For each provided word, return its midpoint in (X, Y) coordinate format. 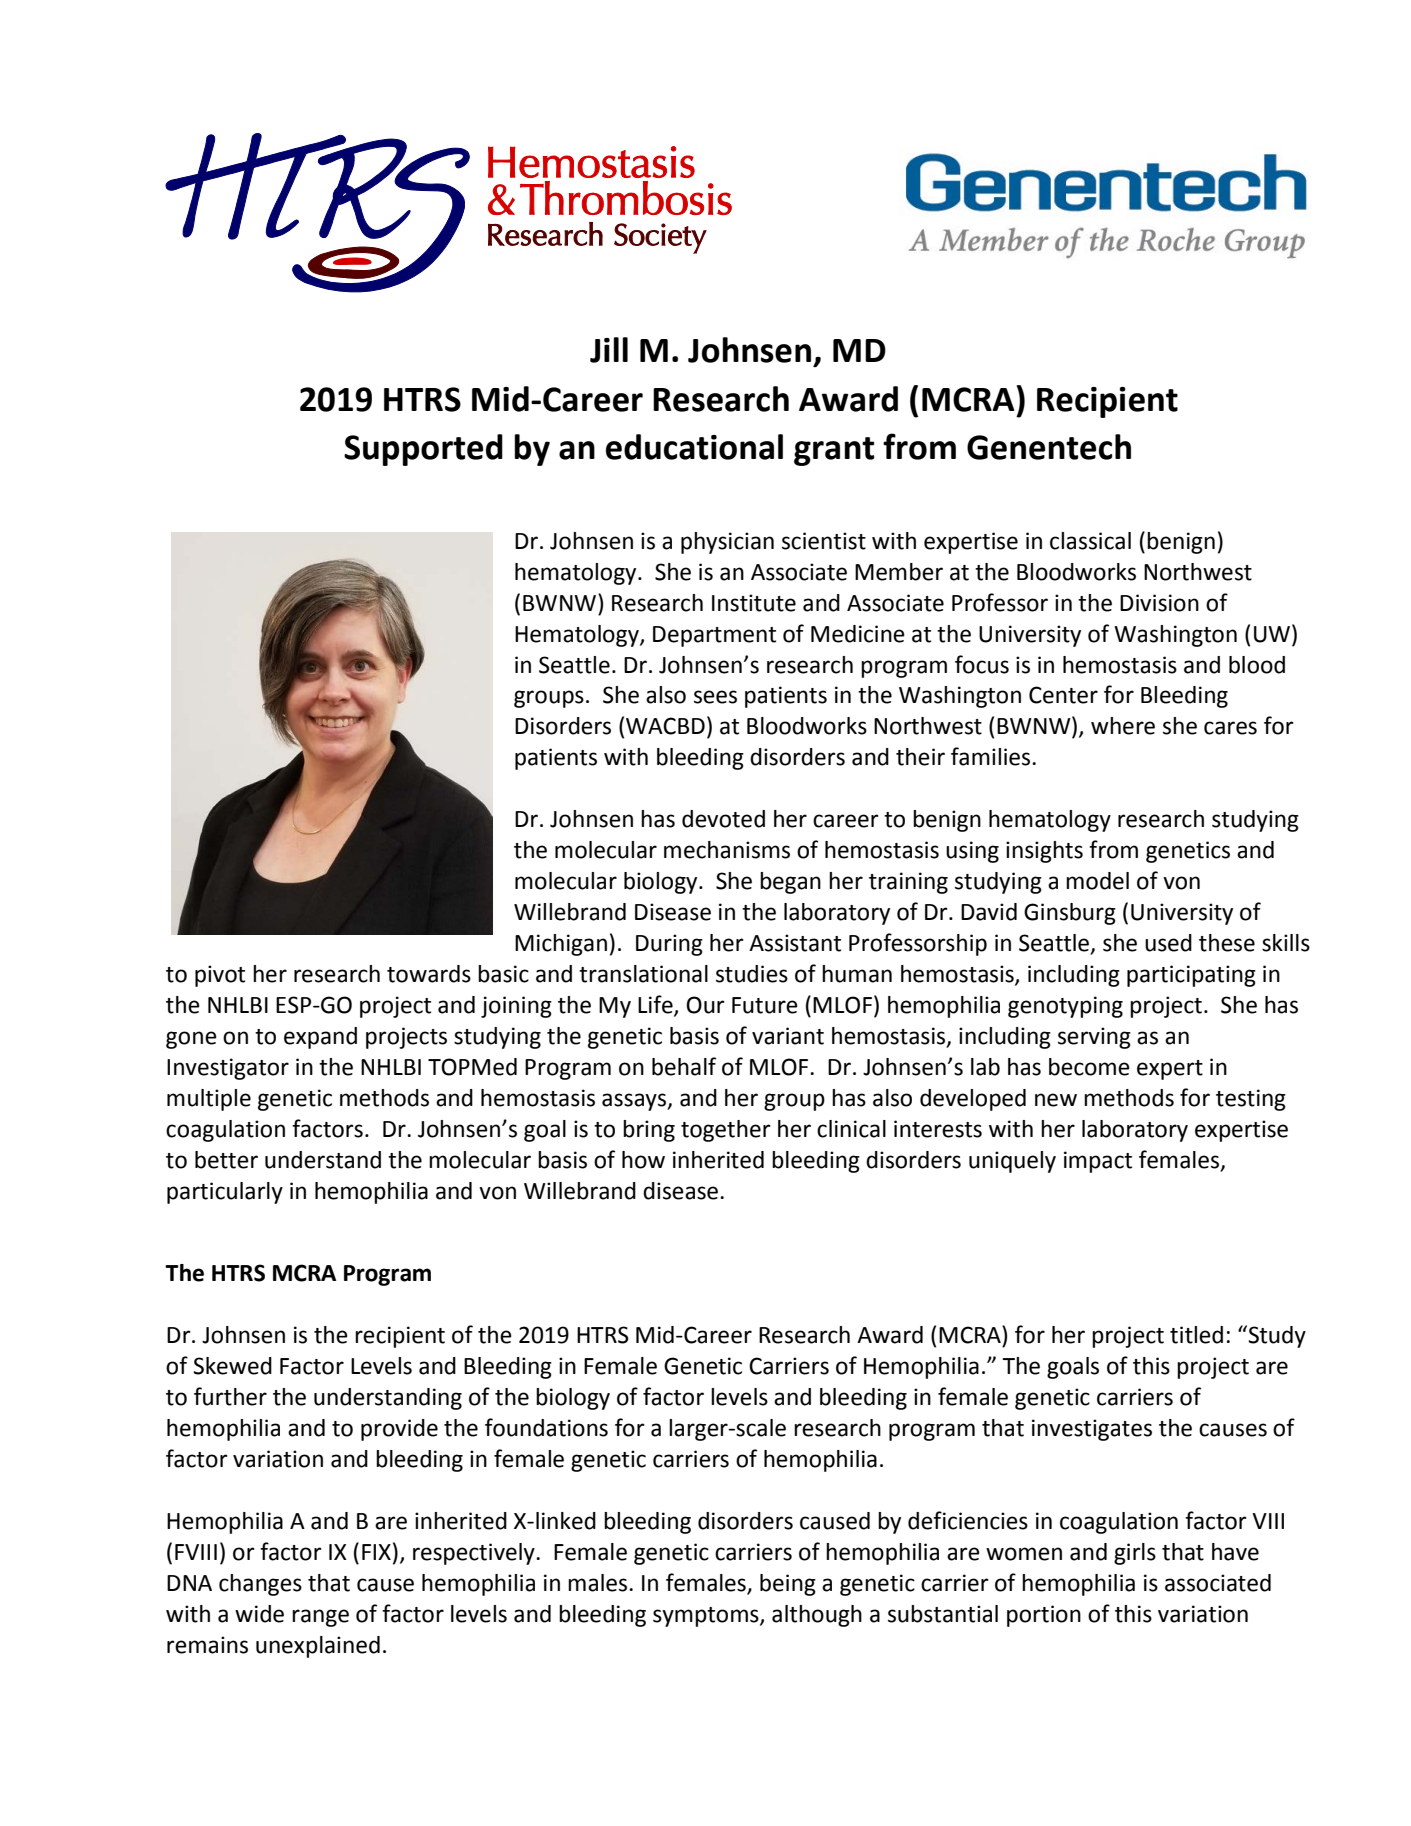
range (320, 1618)
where (1123, 726)
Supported (423, 450)
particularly (225, 1193)
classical (1090, 541)
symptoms (707, 1617)
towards (429, 974)
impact (1098, 1162)
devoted (723, 819)
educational (694, 447)
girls (1135, 1554)
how (643, 1160)
